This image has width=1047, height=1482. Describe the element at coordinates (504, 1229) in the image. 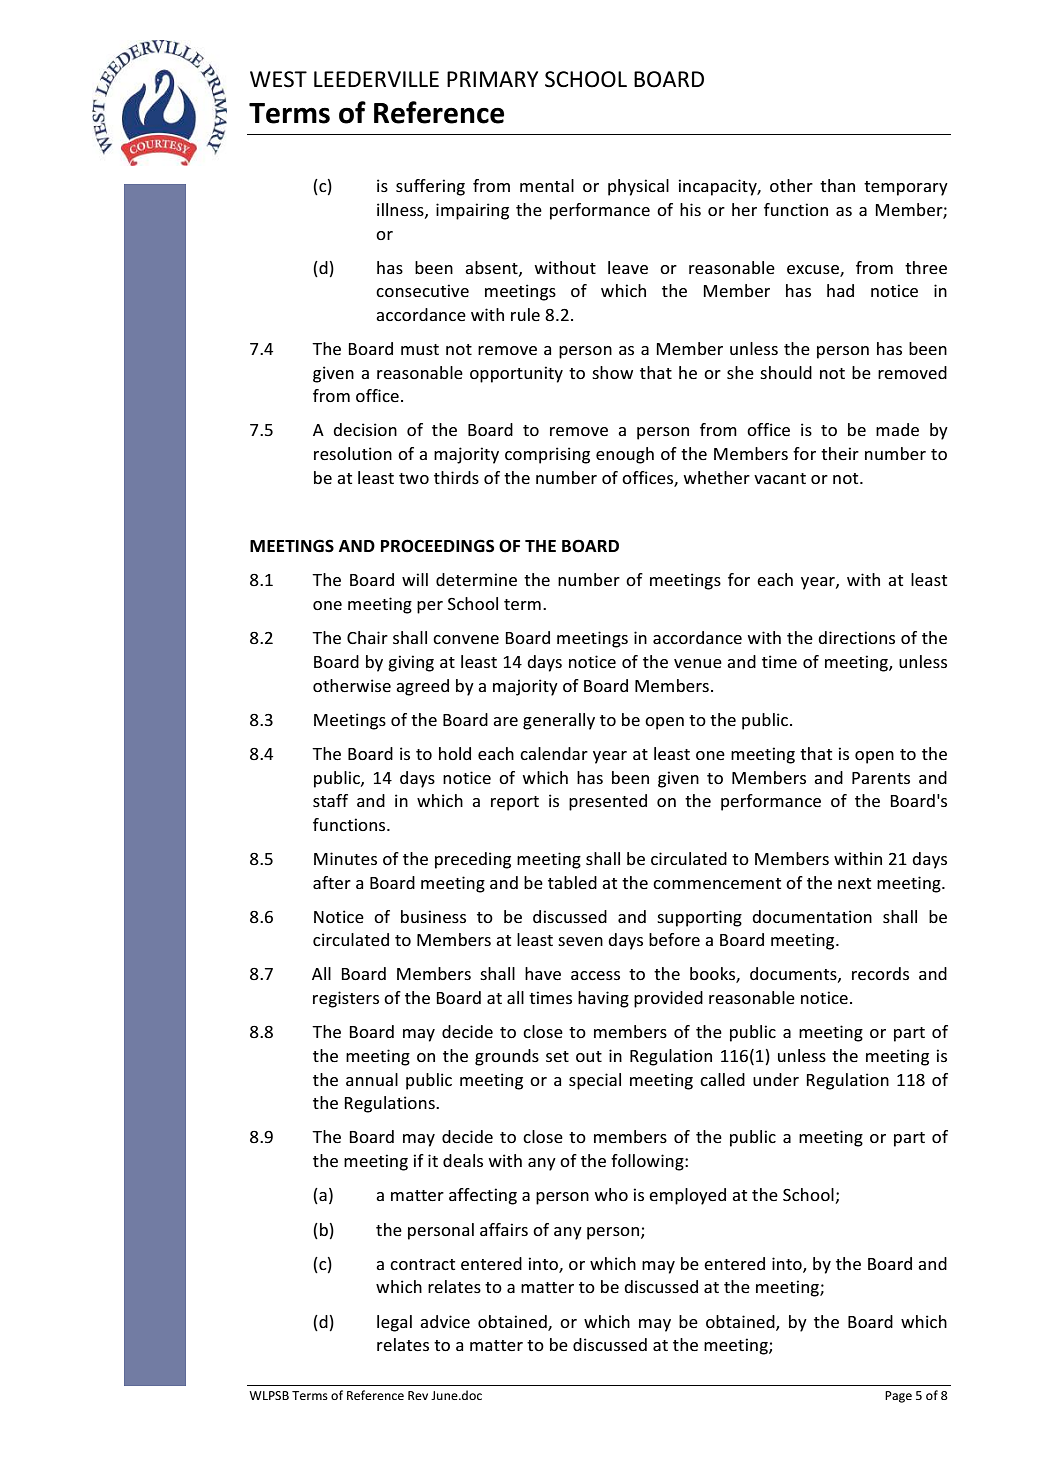

I see `affairs` at that location.
